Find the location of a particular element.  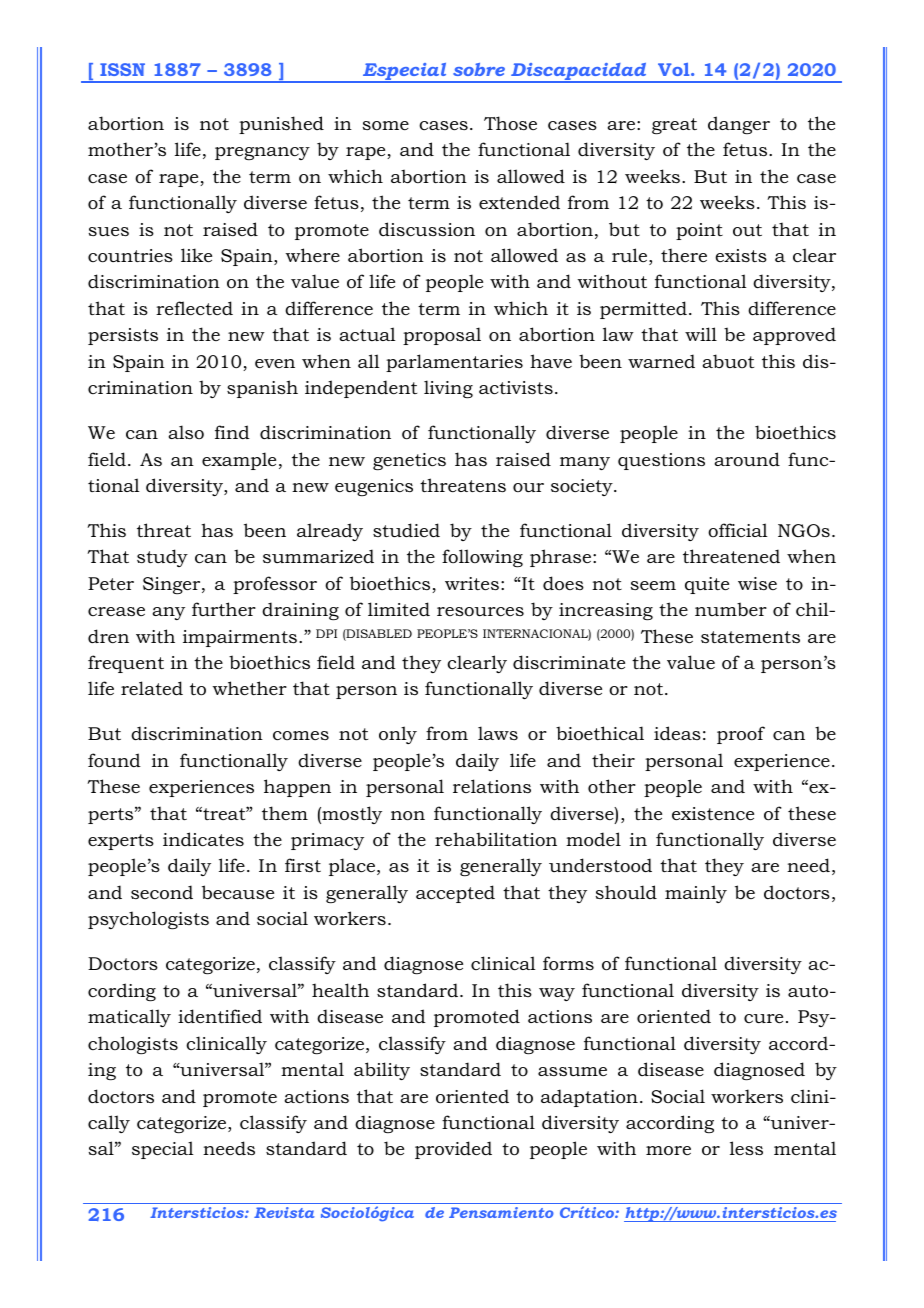

living is located at coordinates (448, 389).
